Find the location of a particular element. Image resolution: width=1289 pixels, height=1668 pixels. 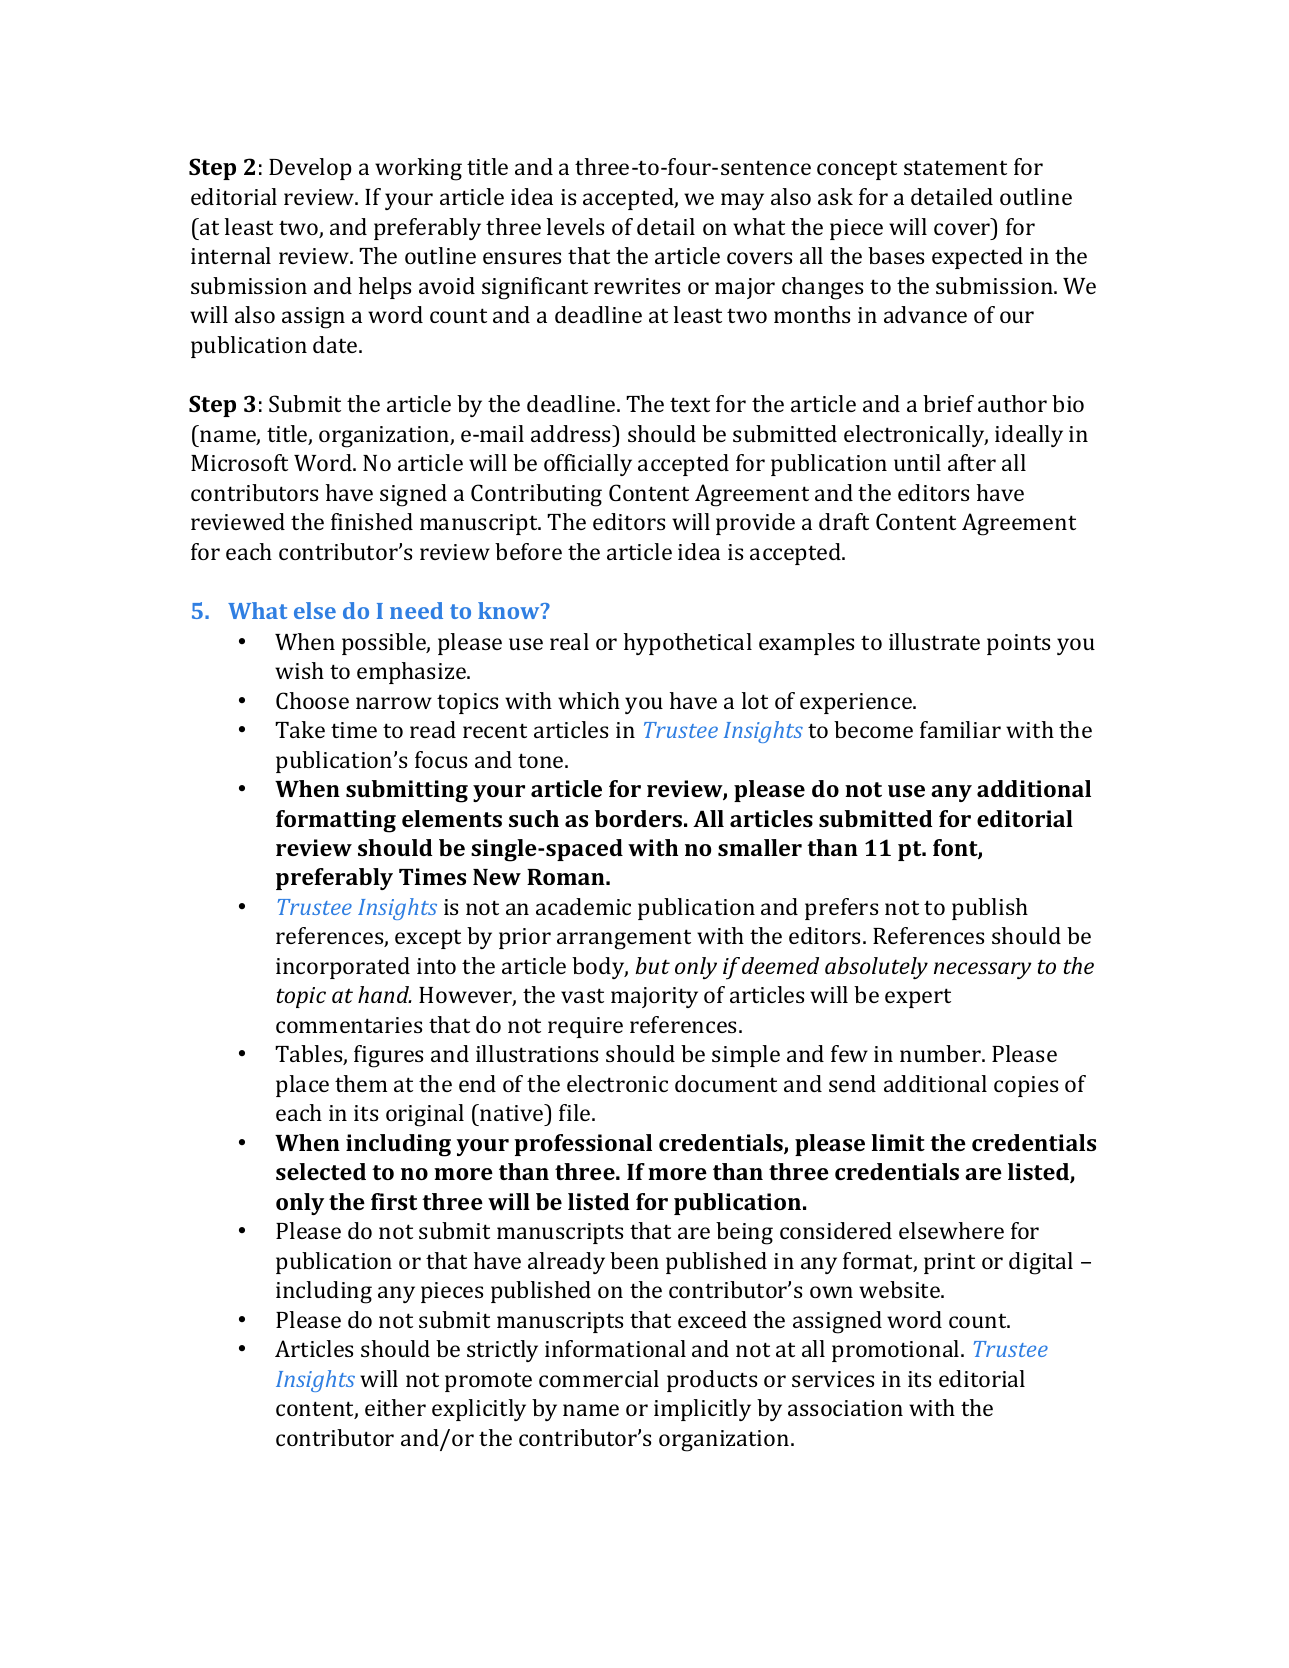

statement is located at coordinates (955, 167).
